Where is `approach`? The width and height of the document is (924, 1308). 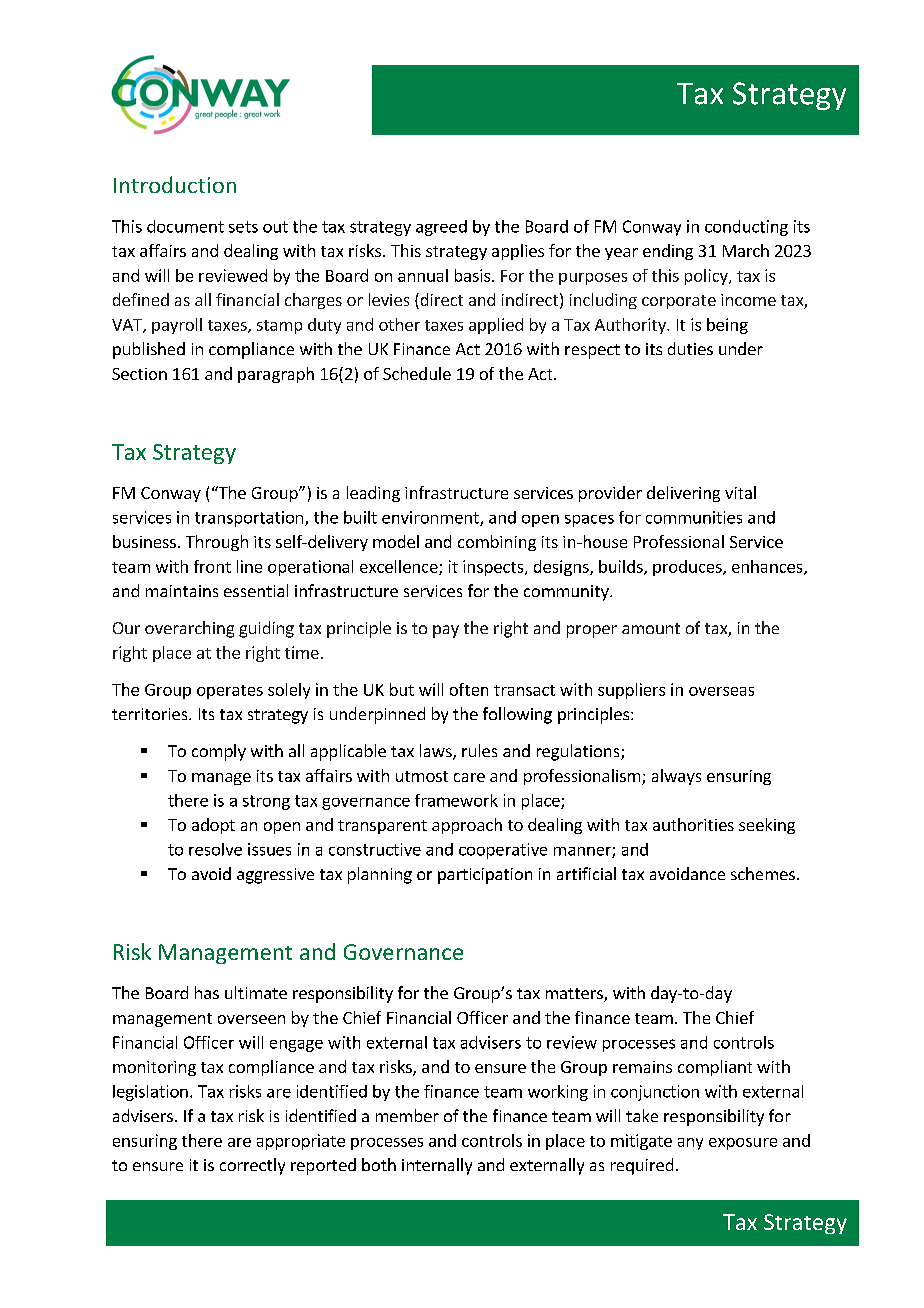
approach is located at coordinates (467, 826).
